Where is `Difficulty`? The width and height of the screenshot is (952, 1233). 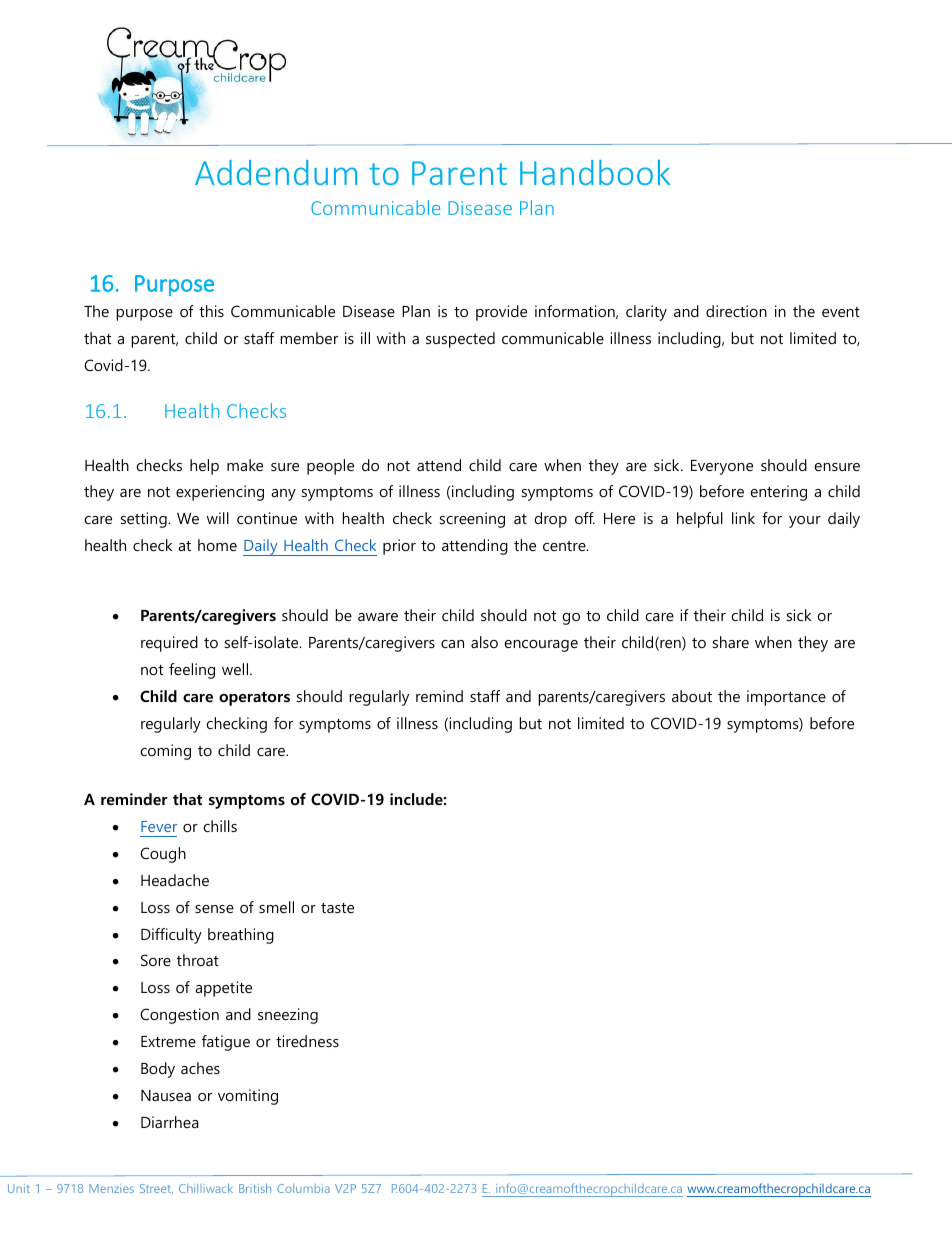 Difficulty is located at coordinates (171, 936).
